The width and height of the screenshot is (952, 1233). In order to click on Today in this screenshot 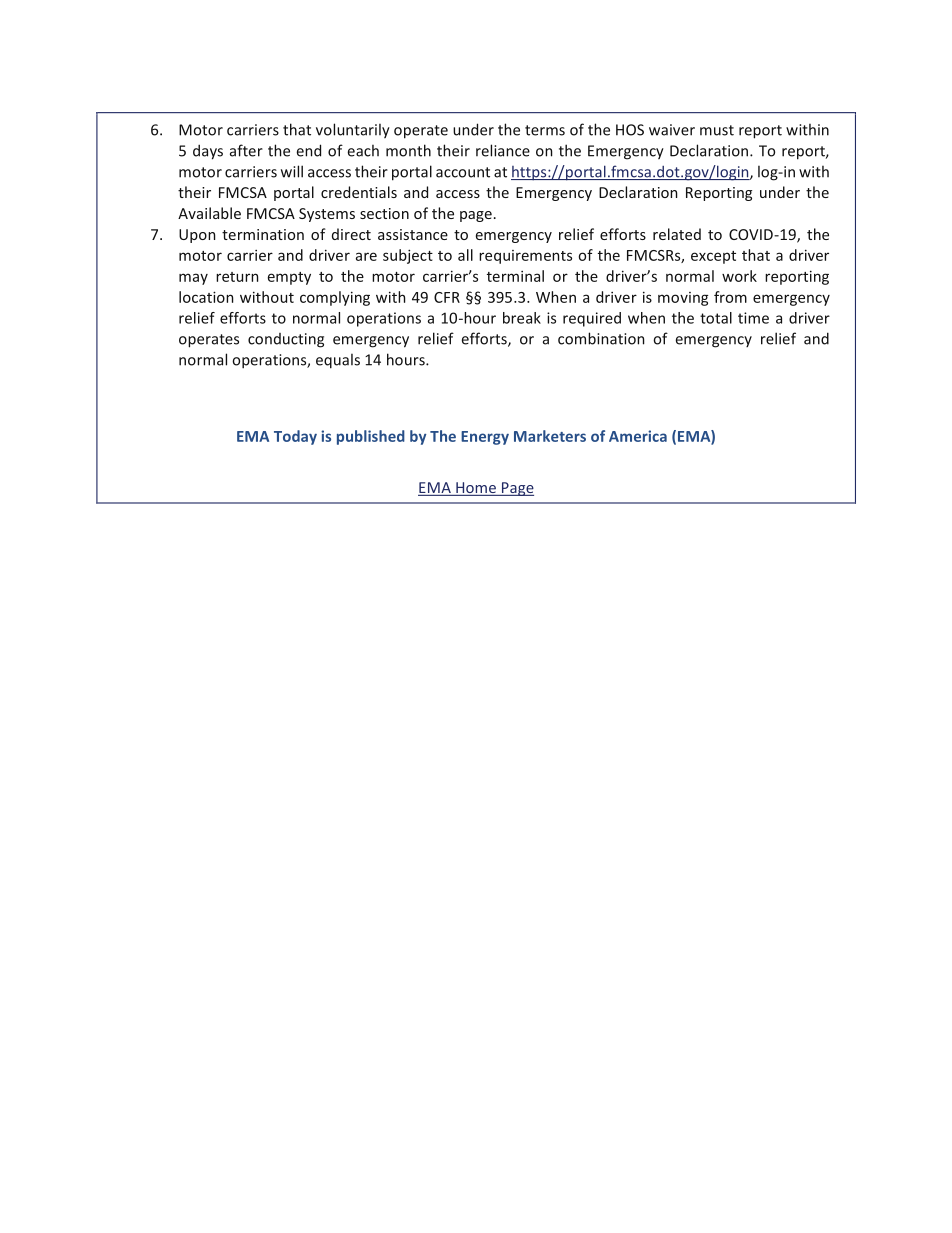, I will do `click(295, 437)`.
